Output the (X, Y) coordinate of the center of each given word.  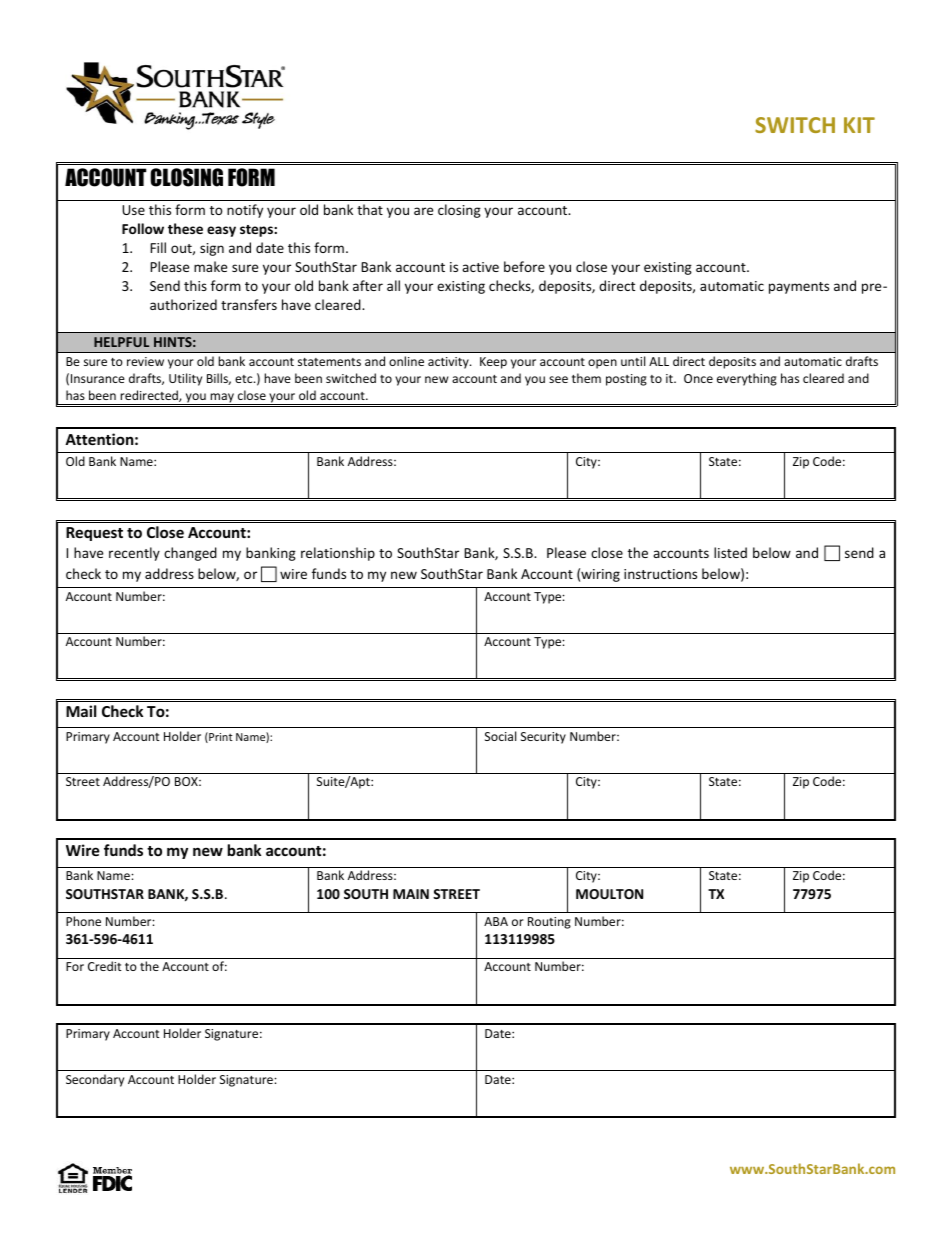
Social (500, 736)
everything (747, 379)
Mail (81, 711)
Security (543, 738)
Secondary (95, 1080)
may (222, 399)
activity (449, 363)
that (370, 209)
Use (133, 210)
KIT (859, 125)
